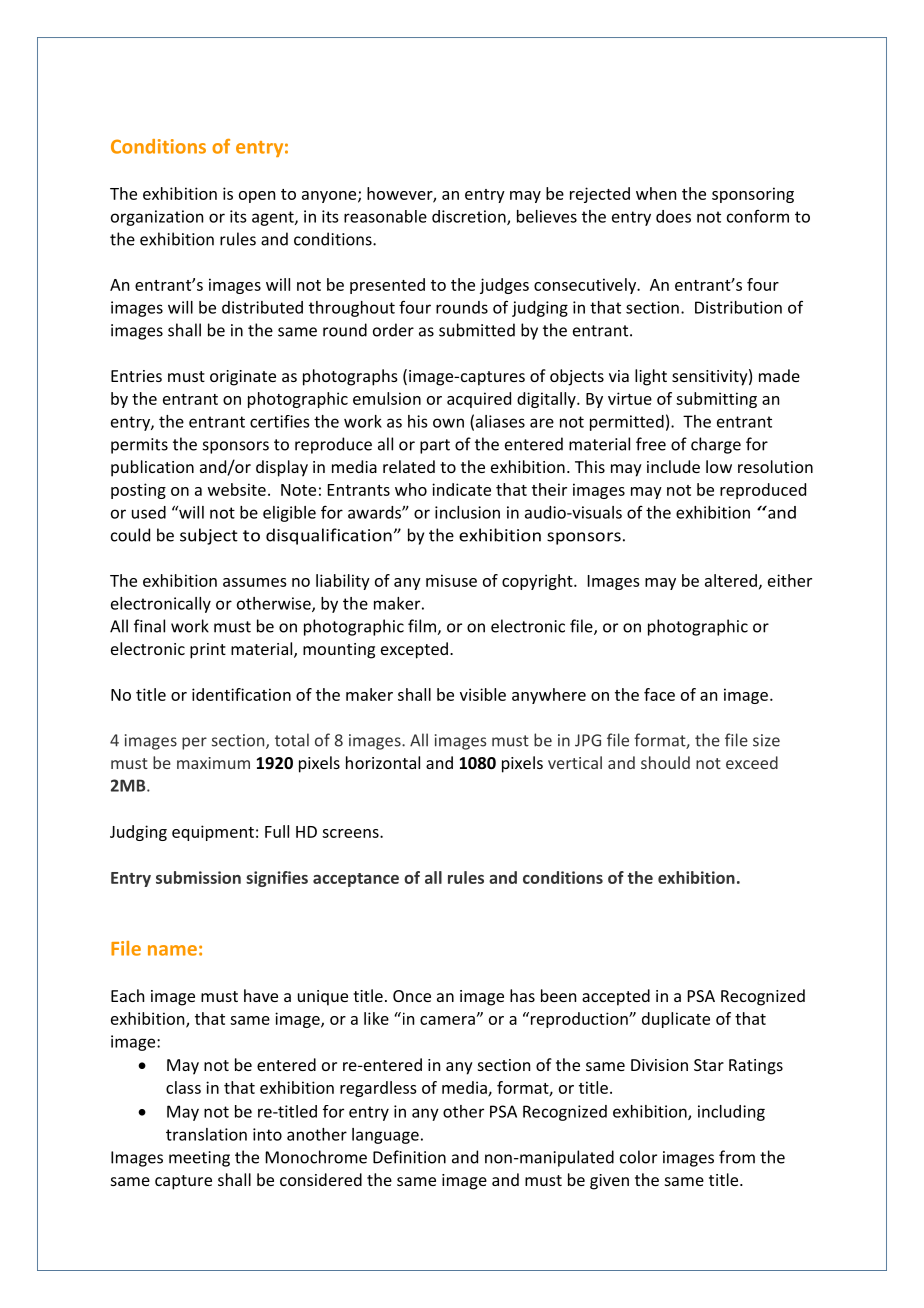  What do you see at coordinates (209, 536) in the screenshot?
I see `subject` at bounding box center [209, 536].
